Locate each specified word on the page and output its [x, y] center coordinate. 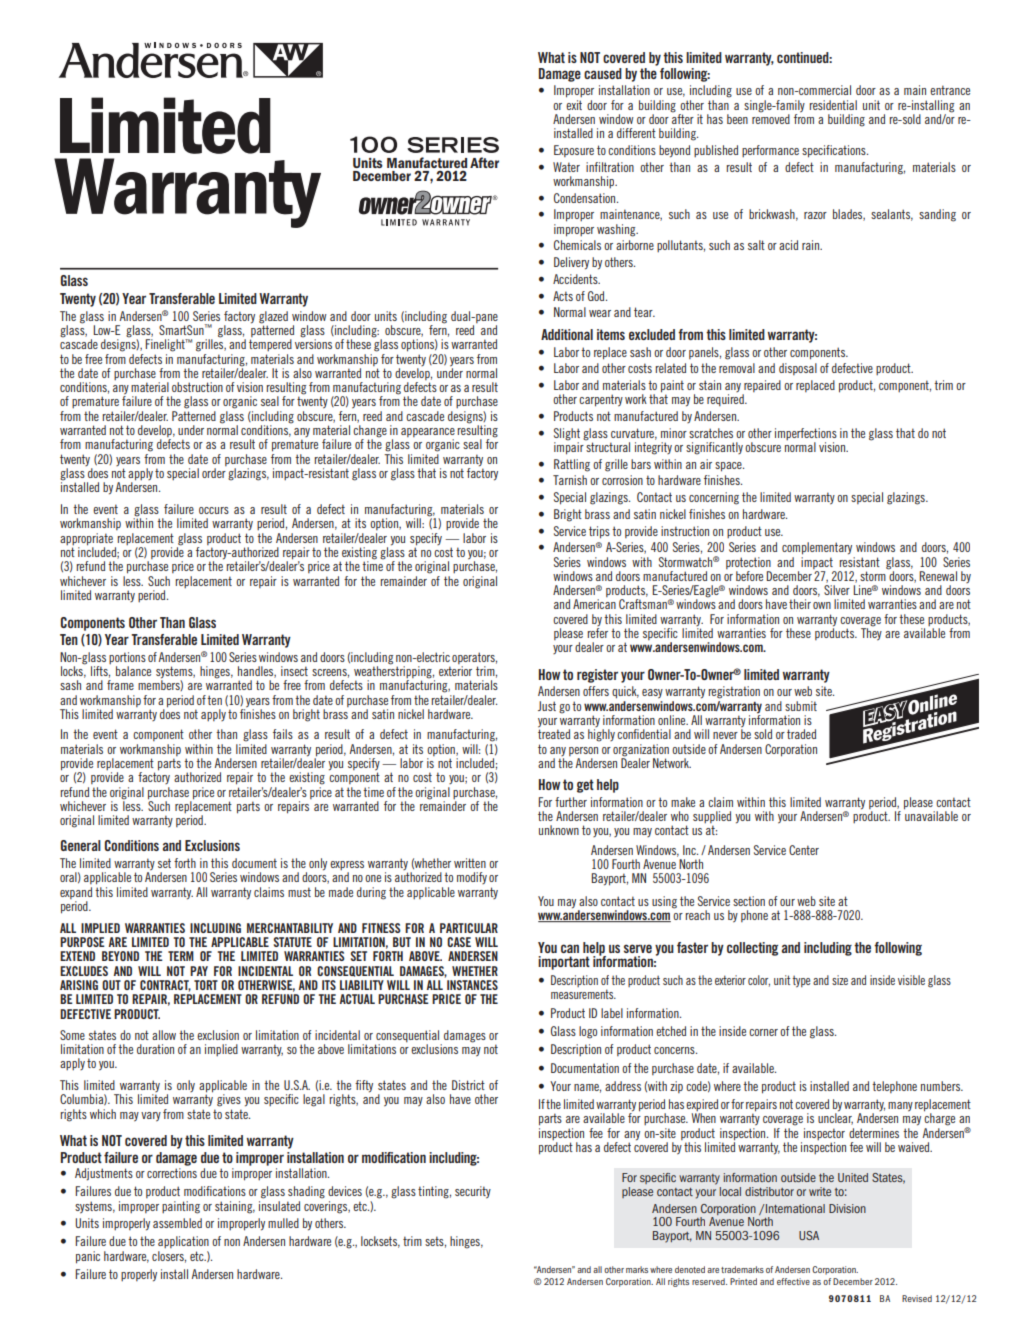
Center [804, 850]
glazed [273, 317]
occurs [214, 510]
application [183, 1242]
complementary [817, 548]
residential [833, 105]
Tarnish [570, 480]
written [470, 863]
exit [574, 103]
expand [76, 893]
